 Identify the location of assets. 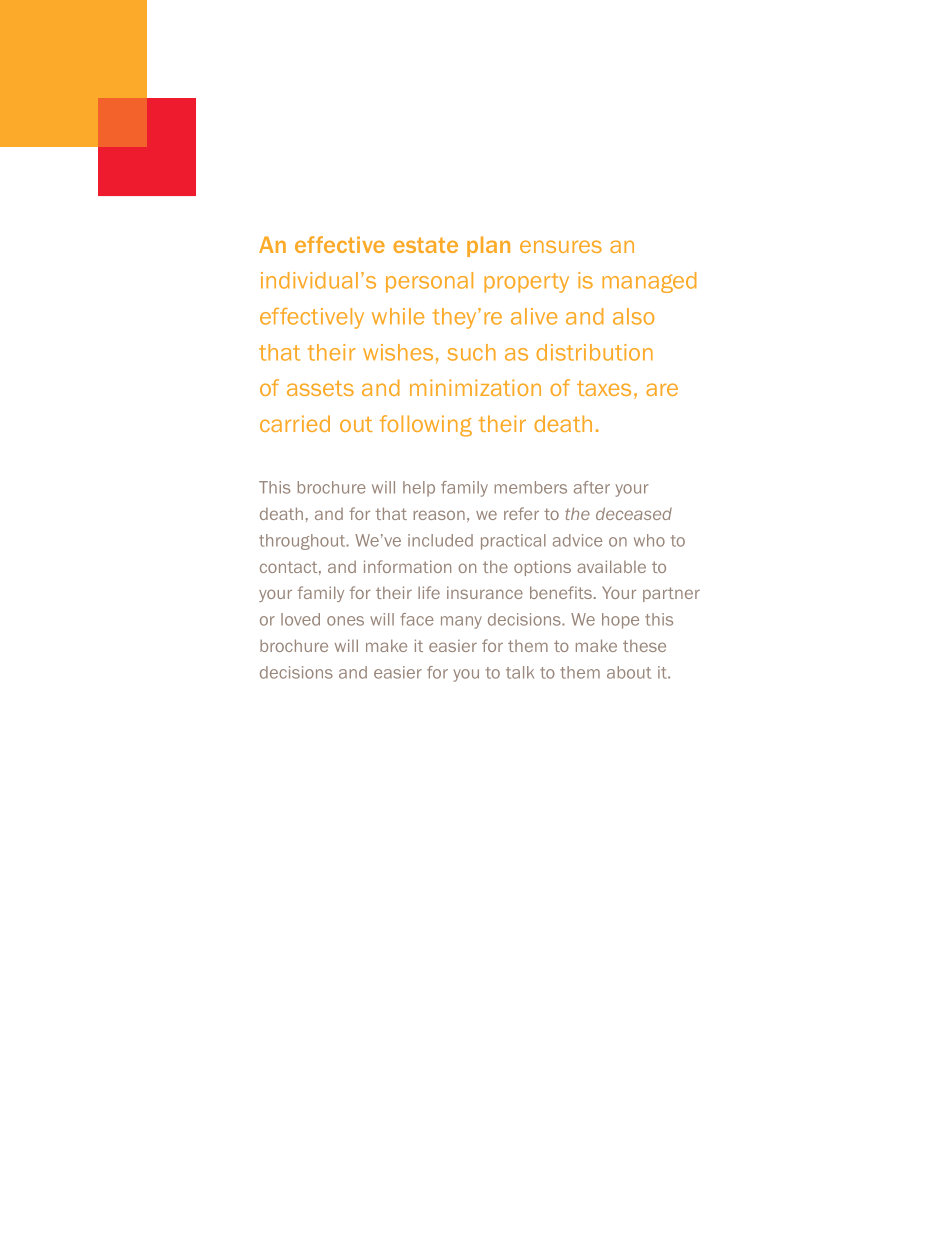
(320, 388).
